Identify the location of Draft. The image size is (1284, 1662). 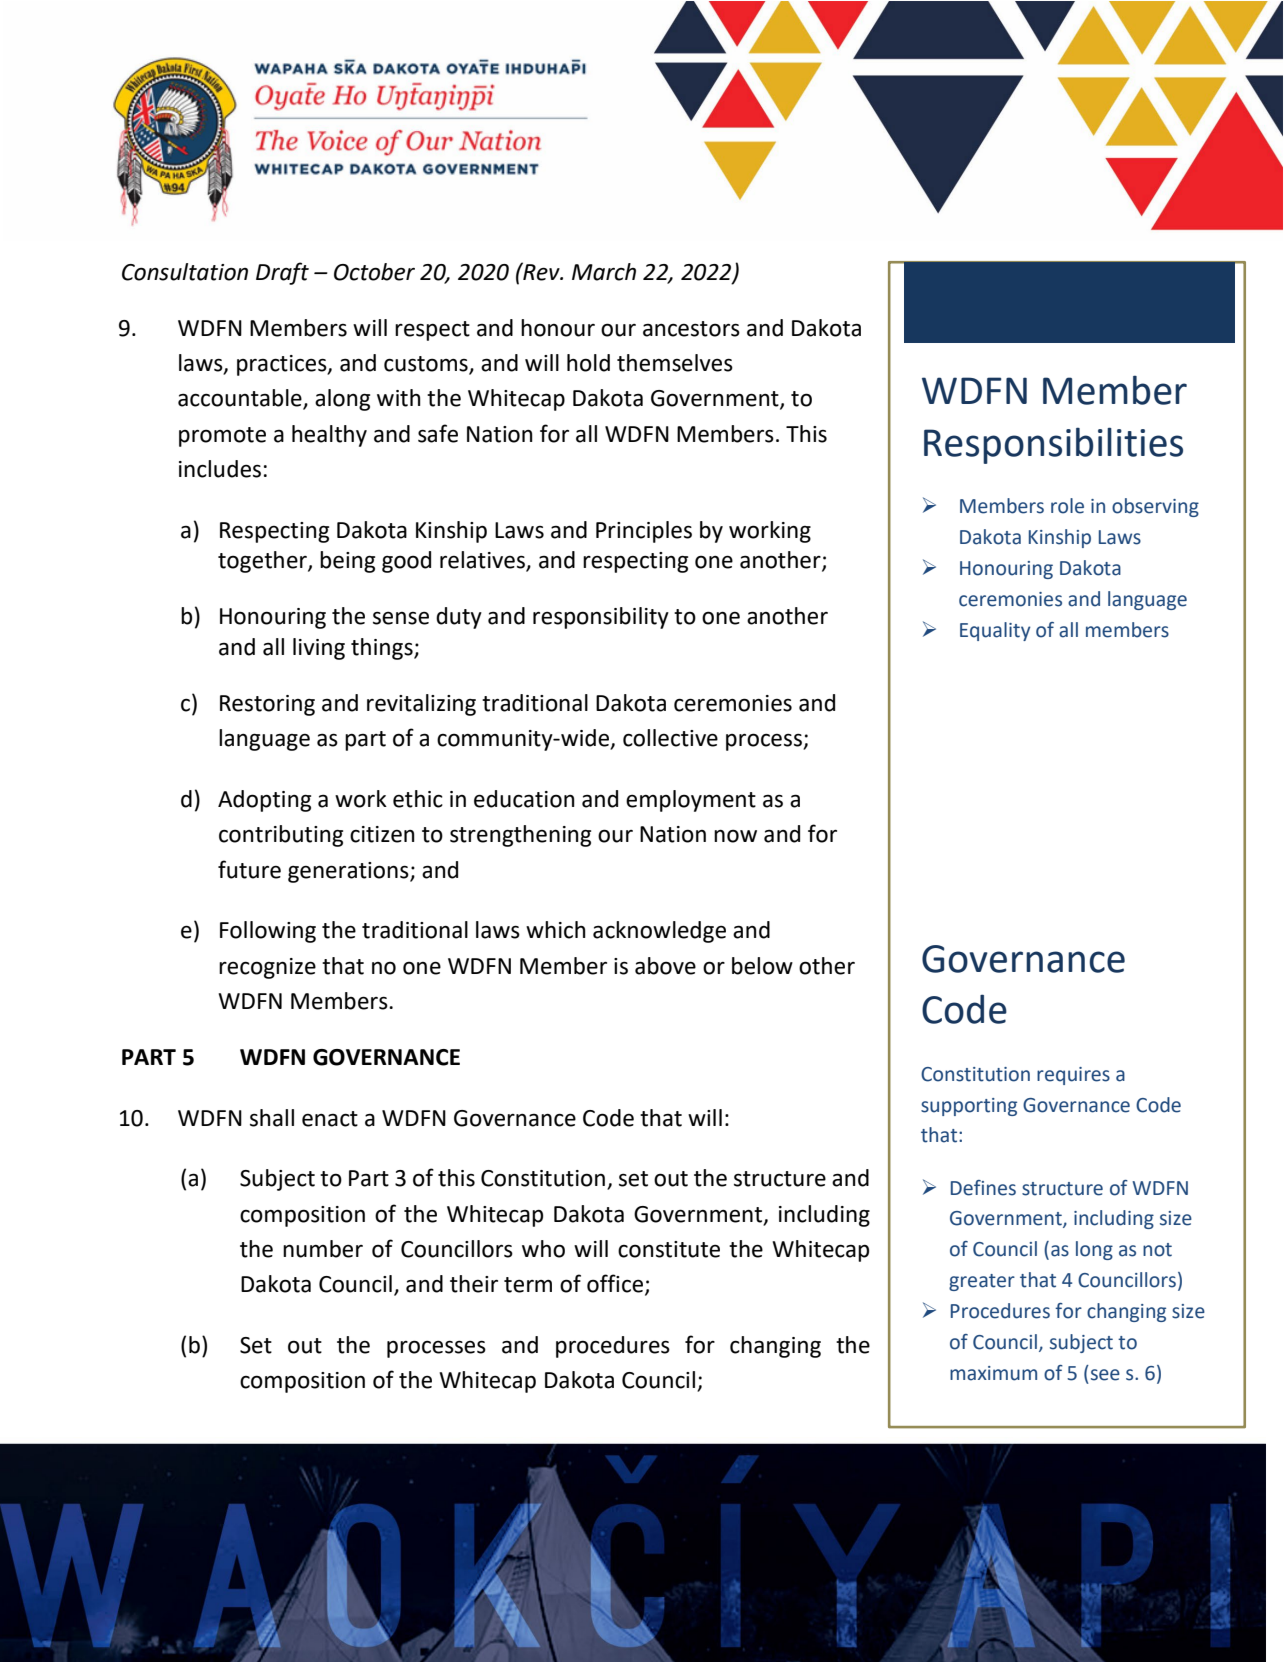
(282, 273).
